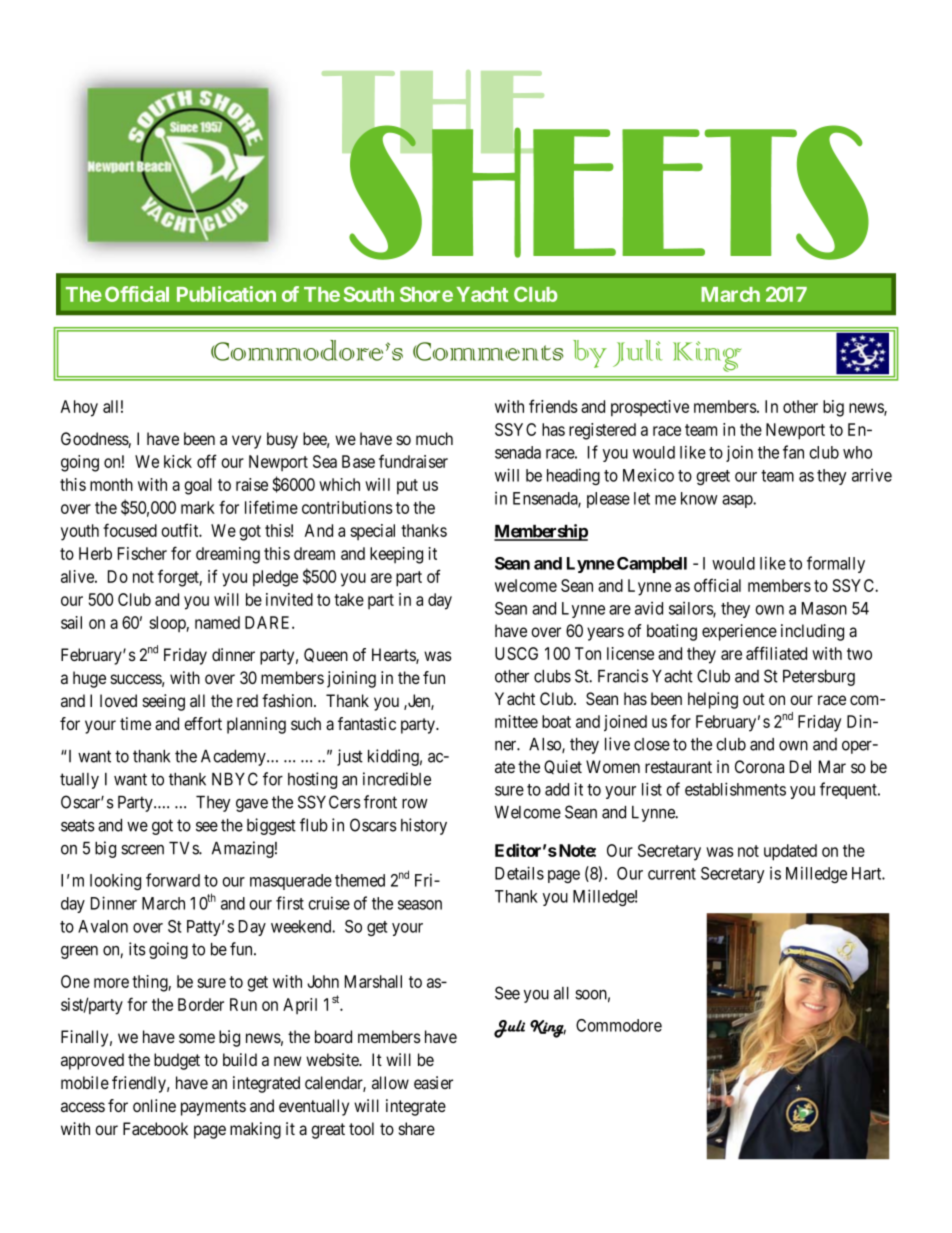  I want to click on Publication, so click(226, 294).
